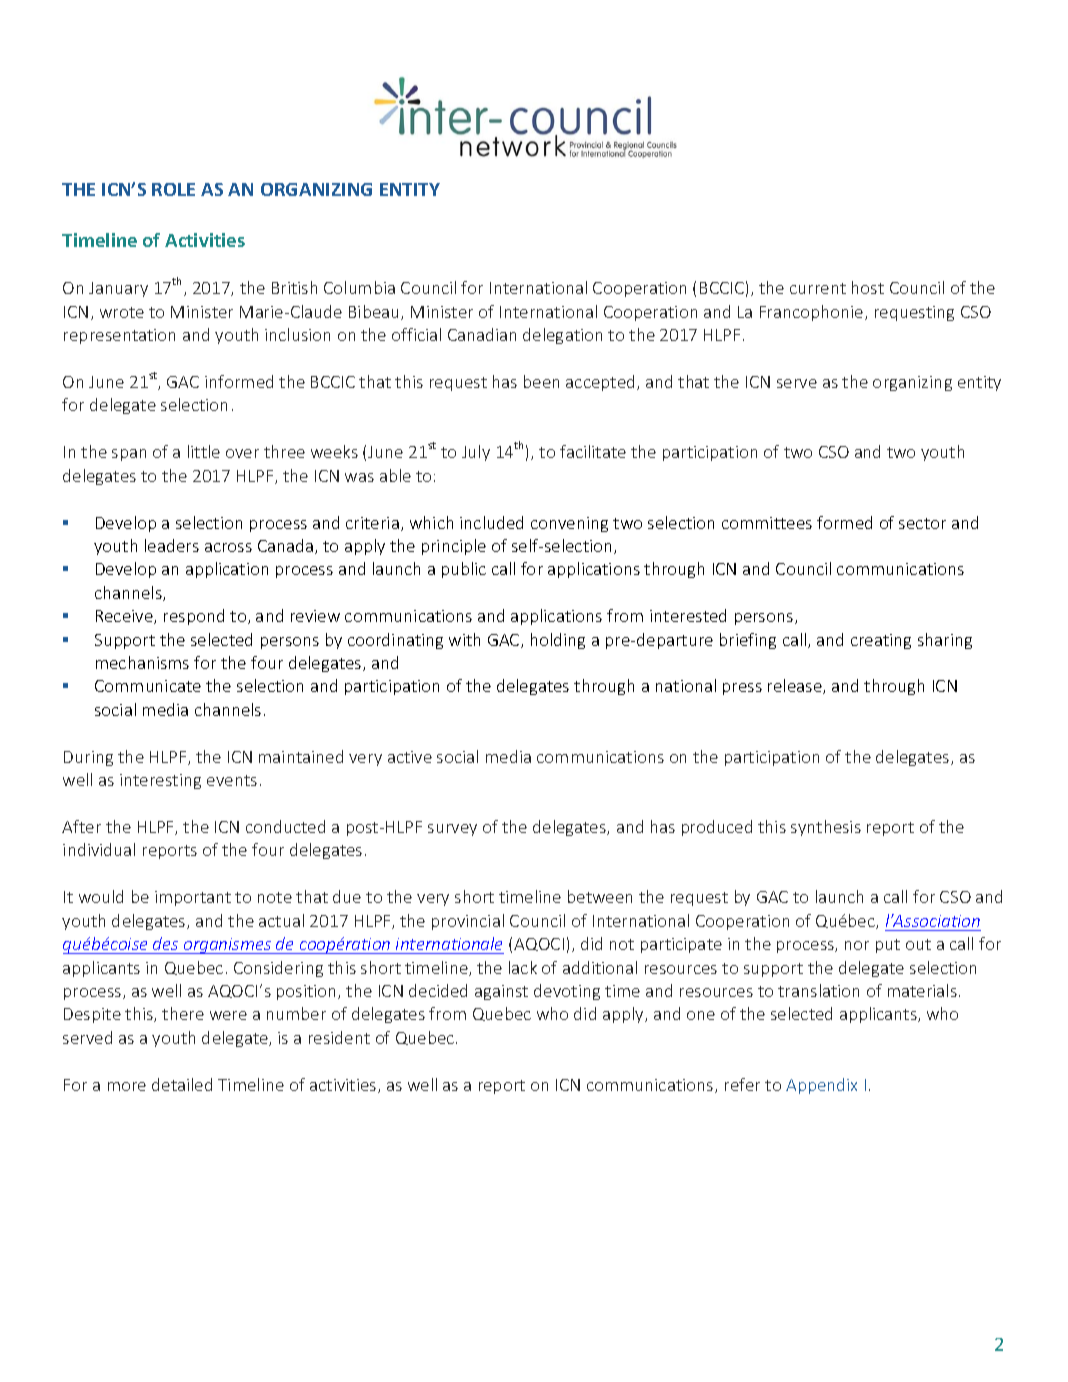 This screenshot has height=1382, width=1068. What do you see at coordinates (204, 451) in the screenshot?
I see `little` at bounding box center [204, 451].
